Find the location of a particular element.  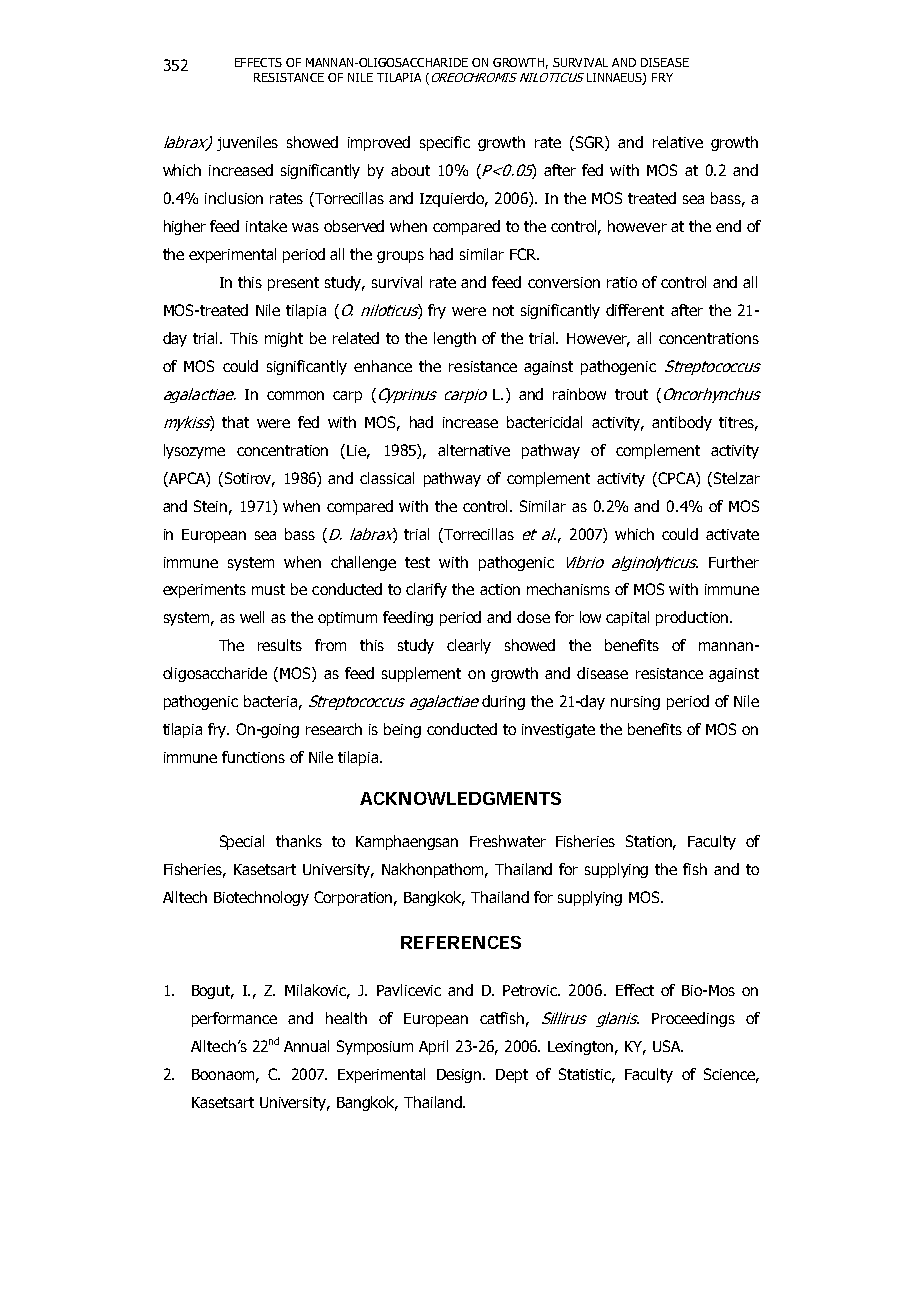

that is located at coordinates (235, 422).
